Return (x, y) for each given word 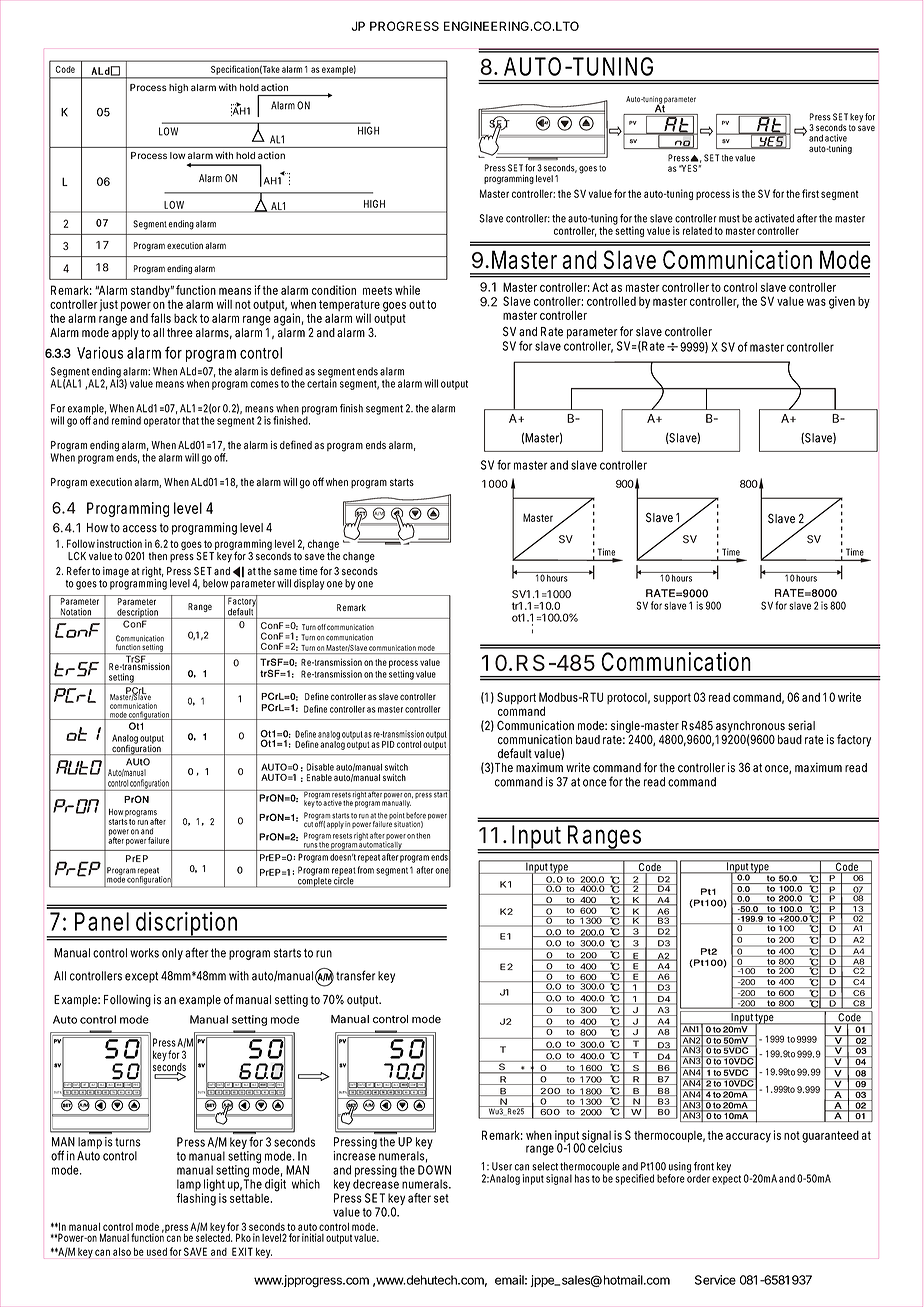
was (816, 302)
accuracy (748, 1138)
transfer (355, 975)
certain (322, 382)
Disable (320, 767)
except (141, 977)
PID (388, 744)
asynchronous (750, 728)
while (407, 290)
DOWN (434, 1170)
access (140, 529)
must (729, 219)
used (157, 1252)
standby (151, 291)
